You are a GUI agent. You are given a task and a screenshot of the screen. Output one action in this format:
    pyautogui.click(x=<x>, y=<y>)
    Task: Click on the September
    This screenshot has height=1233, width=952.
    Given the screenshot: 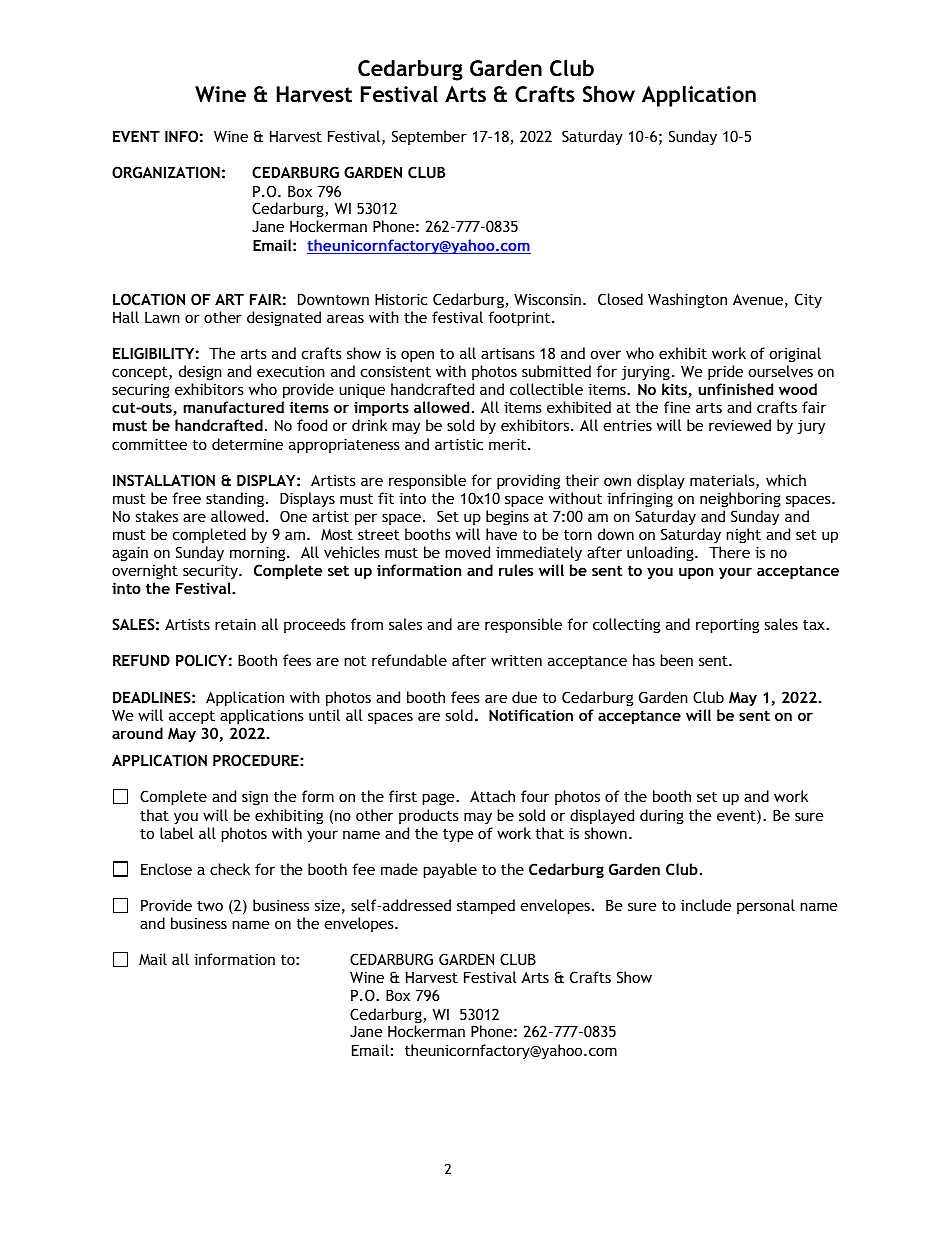 What is the action you would take?
    pyautogui.click(x=429, y=137)
